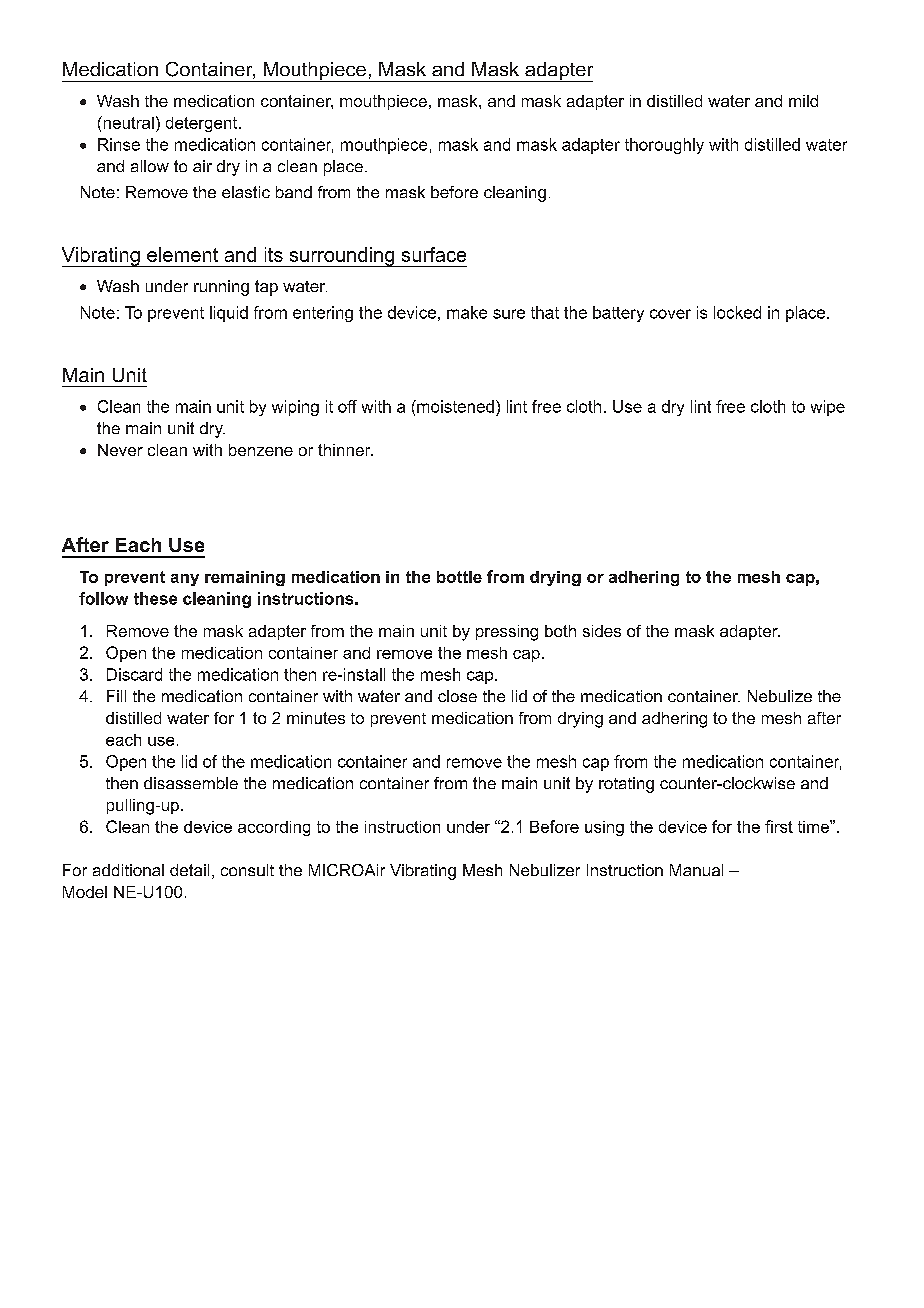 The image size is (924, 1308). I want to click on Fill, so click(116, 696).
